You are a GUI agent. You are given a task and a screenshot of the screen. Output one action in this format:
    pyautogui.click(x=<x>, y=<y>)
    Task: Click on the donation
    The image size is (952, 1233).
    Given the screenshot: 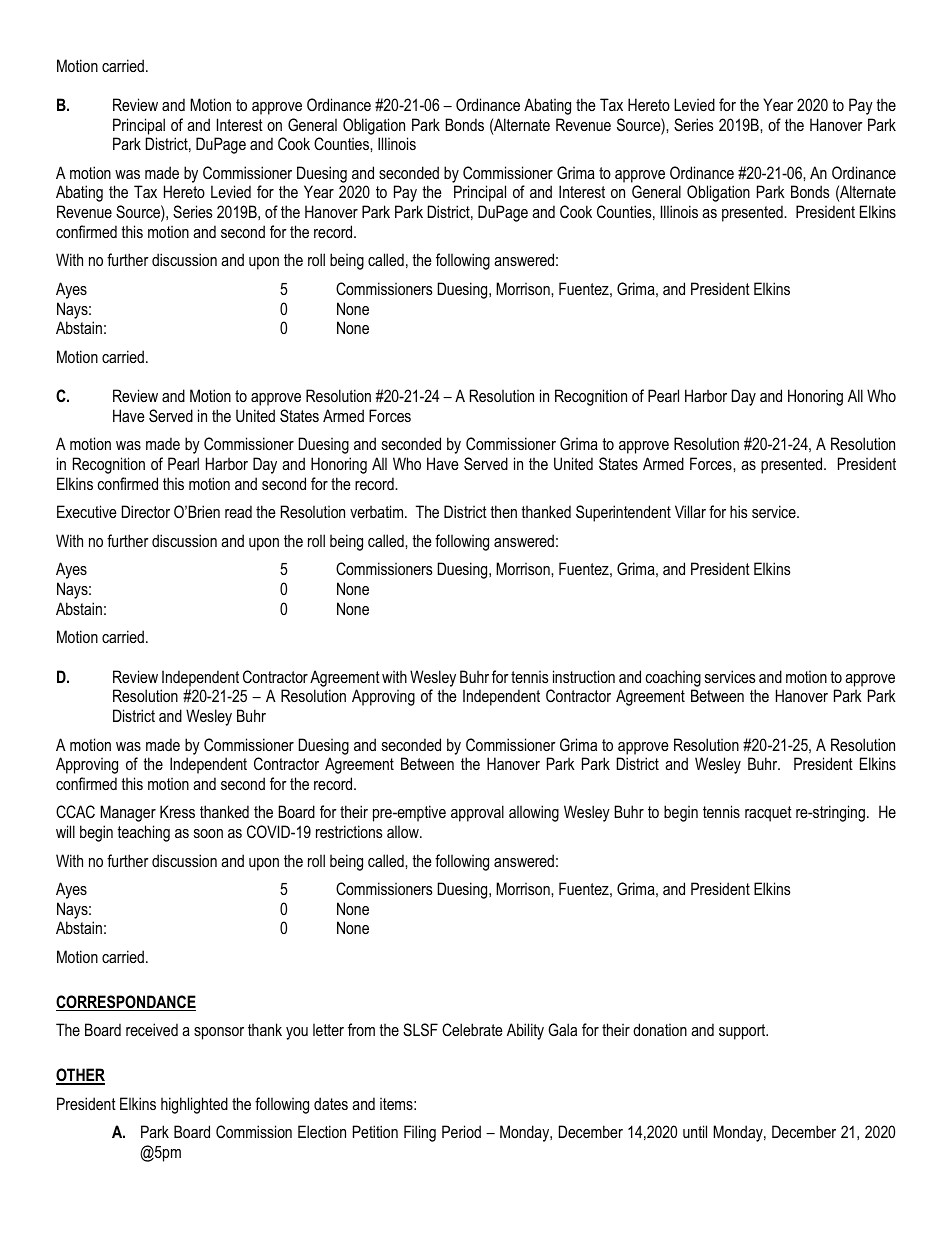 What is the action you would take?
    pyautogui.click(x=660, y=1029)
